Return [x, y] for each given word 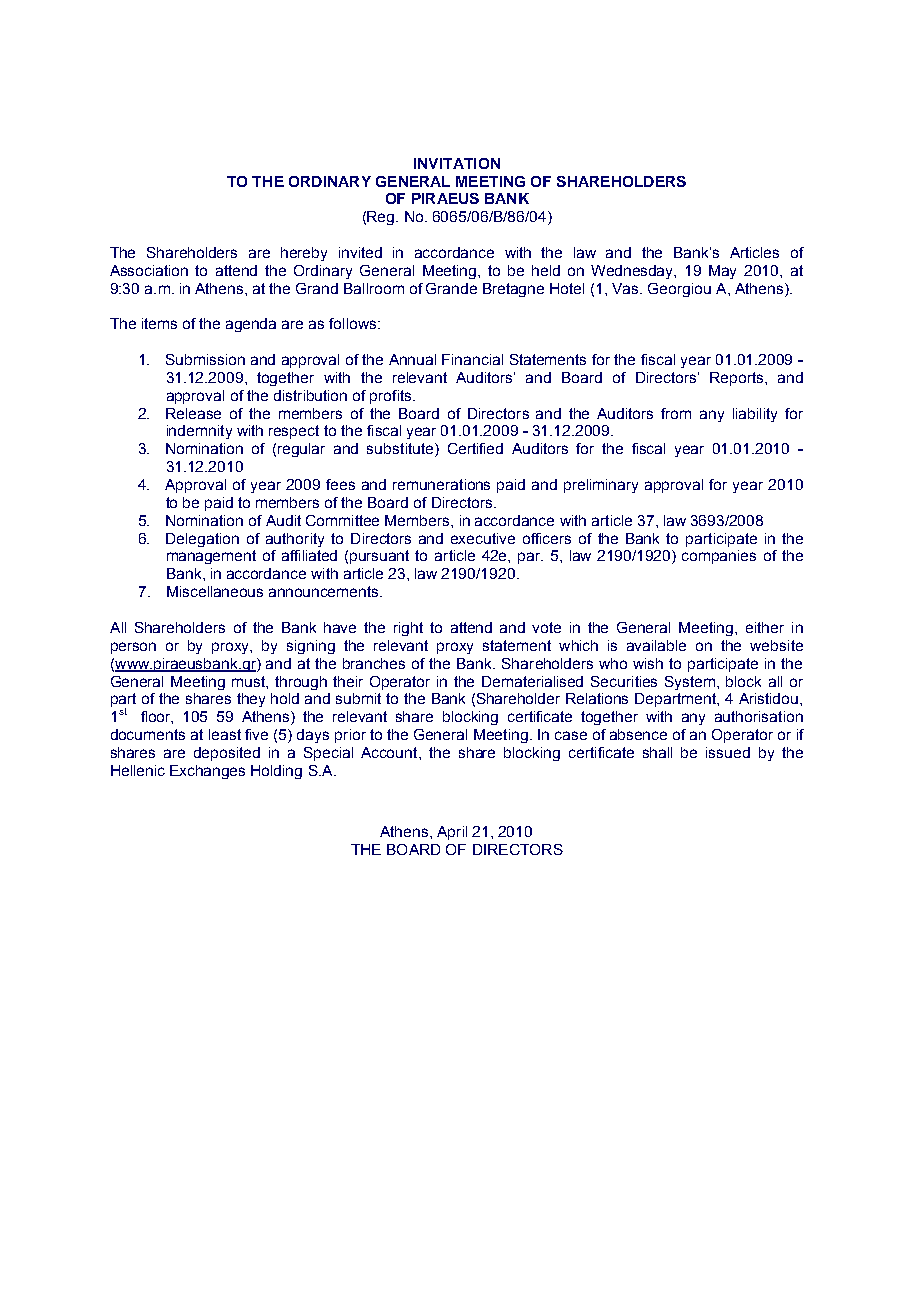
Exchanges [207, 772]
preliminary [601, 486]
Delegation [202, 540]
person [133, 648]
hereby [304, 254]
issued [728, 752]
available [656, 645]
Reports [738, 379]
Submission [205, 359]
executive [483, 538]
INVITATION [457, 163]
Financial [472, 359]
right [408, 629]
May [722, 272]
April [452, 833]
